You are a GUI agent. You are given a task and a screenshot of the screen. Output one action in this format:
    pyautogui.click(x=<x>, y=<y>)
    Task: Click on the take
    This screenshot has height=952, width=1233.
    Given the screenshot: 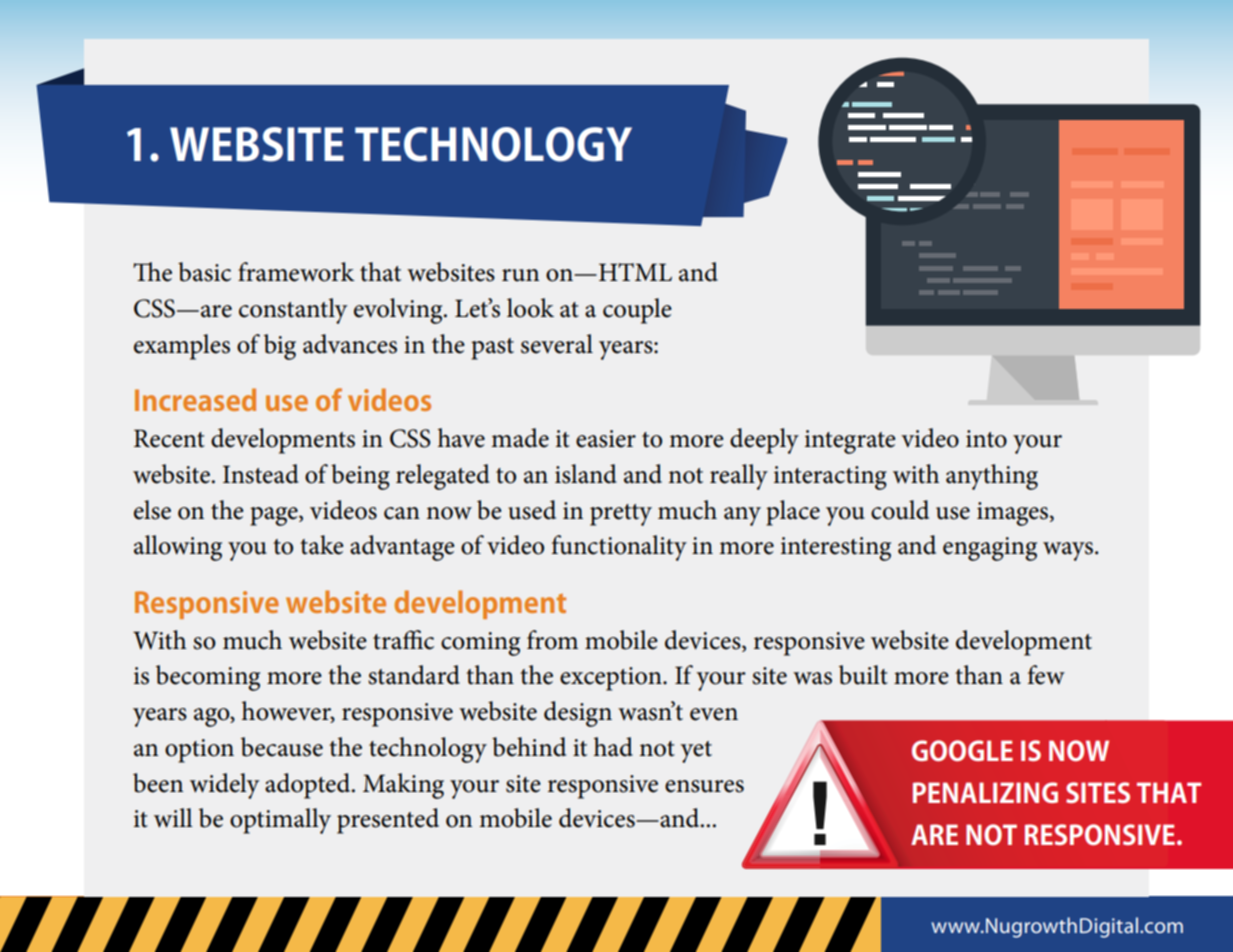 What is the action you would take?
    pyautogui.click(x=321, y=545)
